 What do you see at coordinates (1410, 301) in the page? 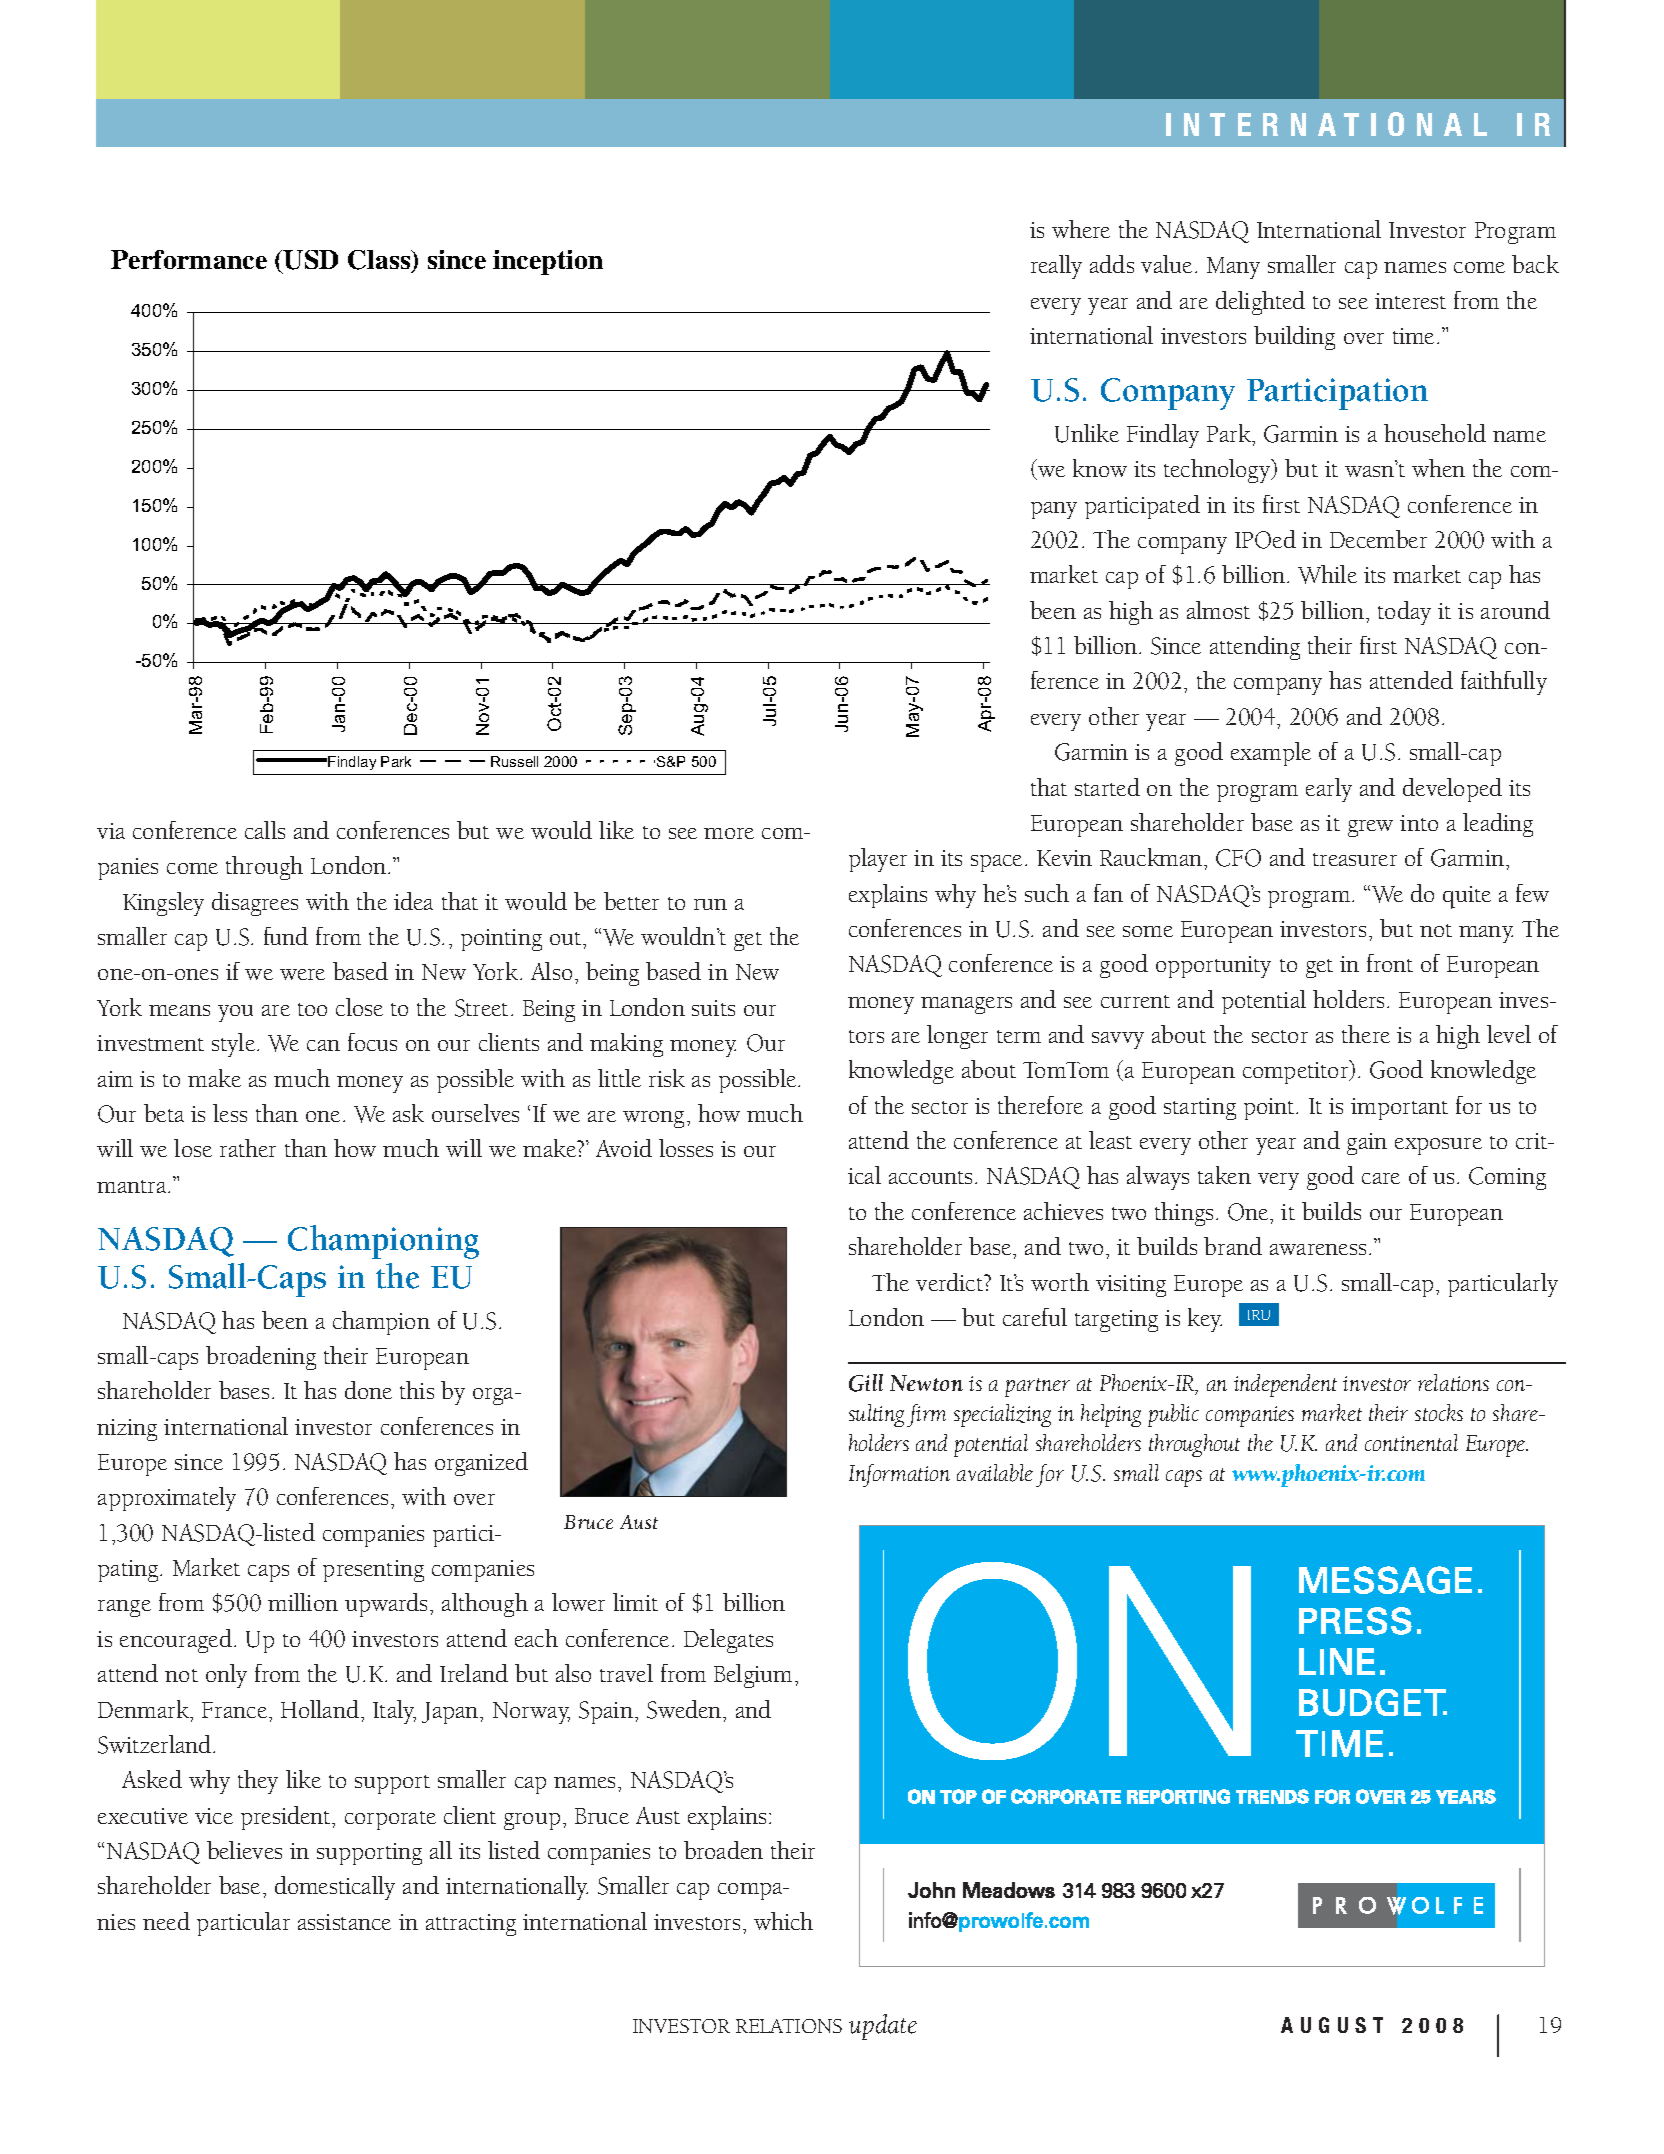
I see `interest` at bounding box center [1410, 301].
